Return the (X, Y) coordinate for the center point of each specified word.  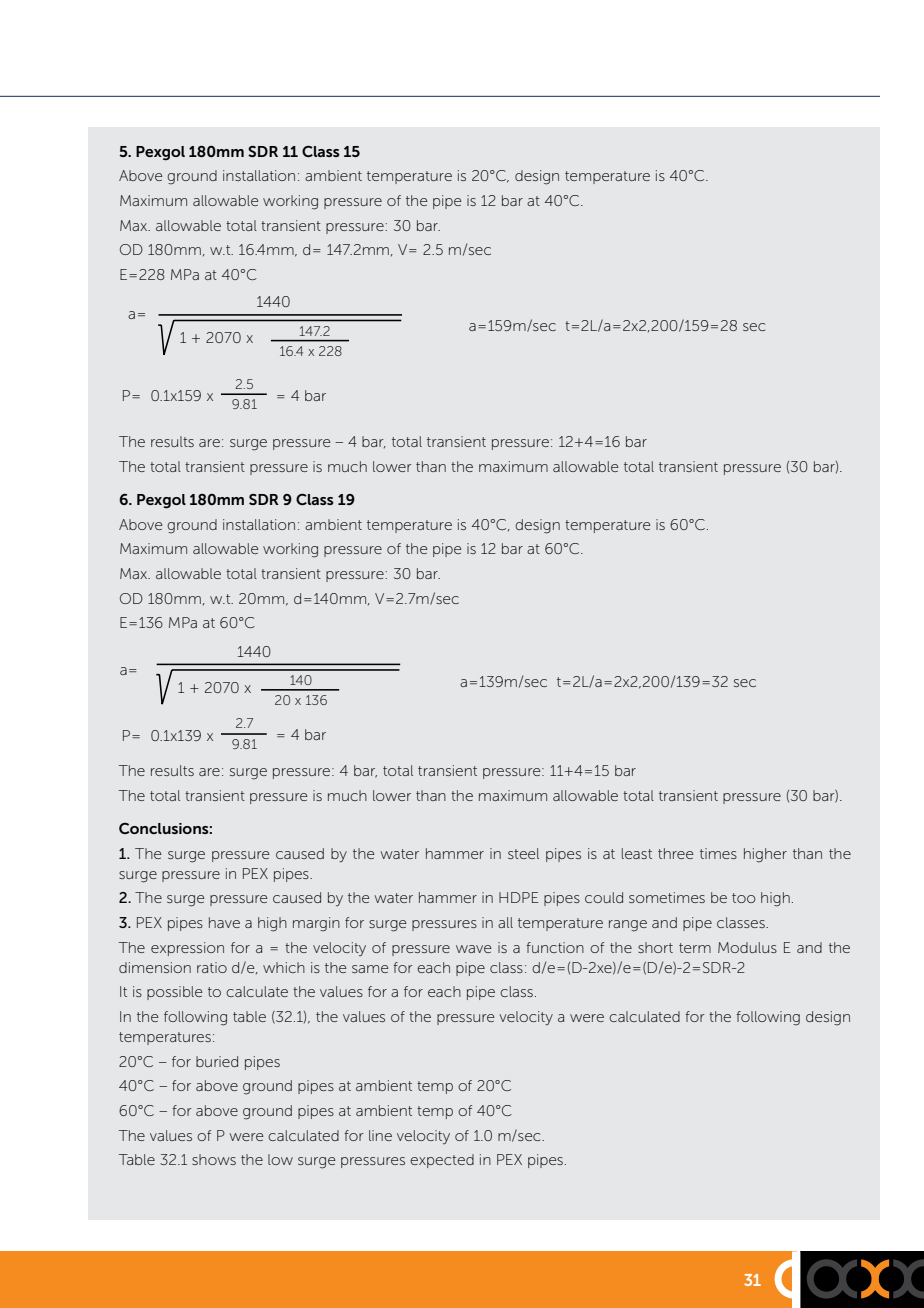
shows (214, 1159)
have (224, 922)
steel (523, 853)
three (675, 853)
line (380, 1135)
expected (442, 1161)
